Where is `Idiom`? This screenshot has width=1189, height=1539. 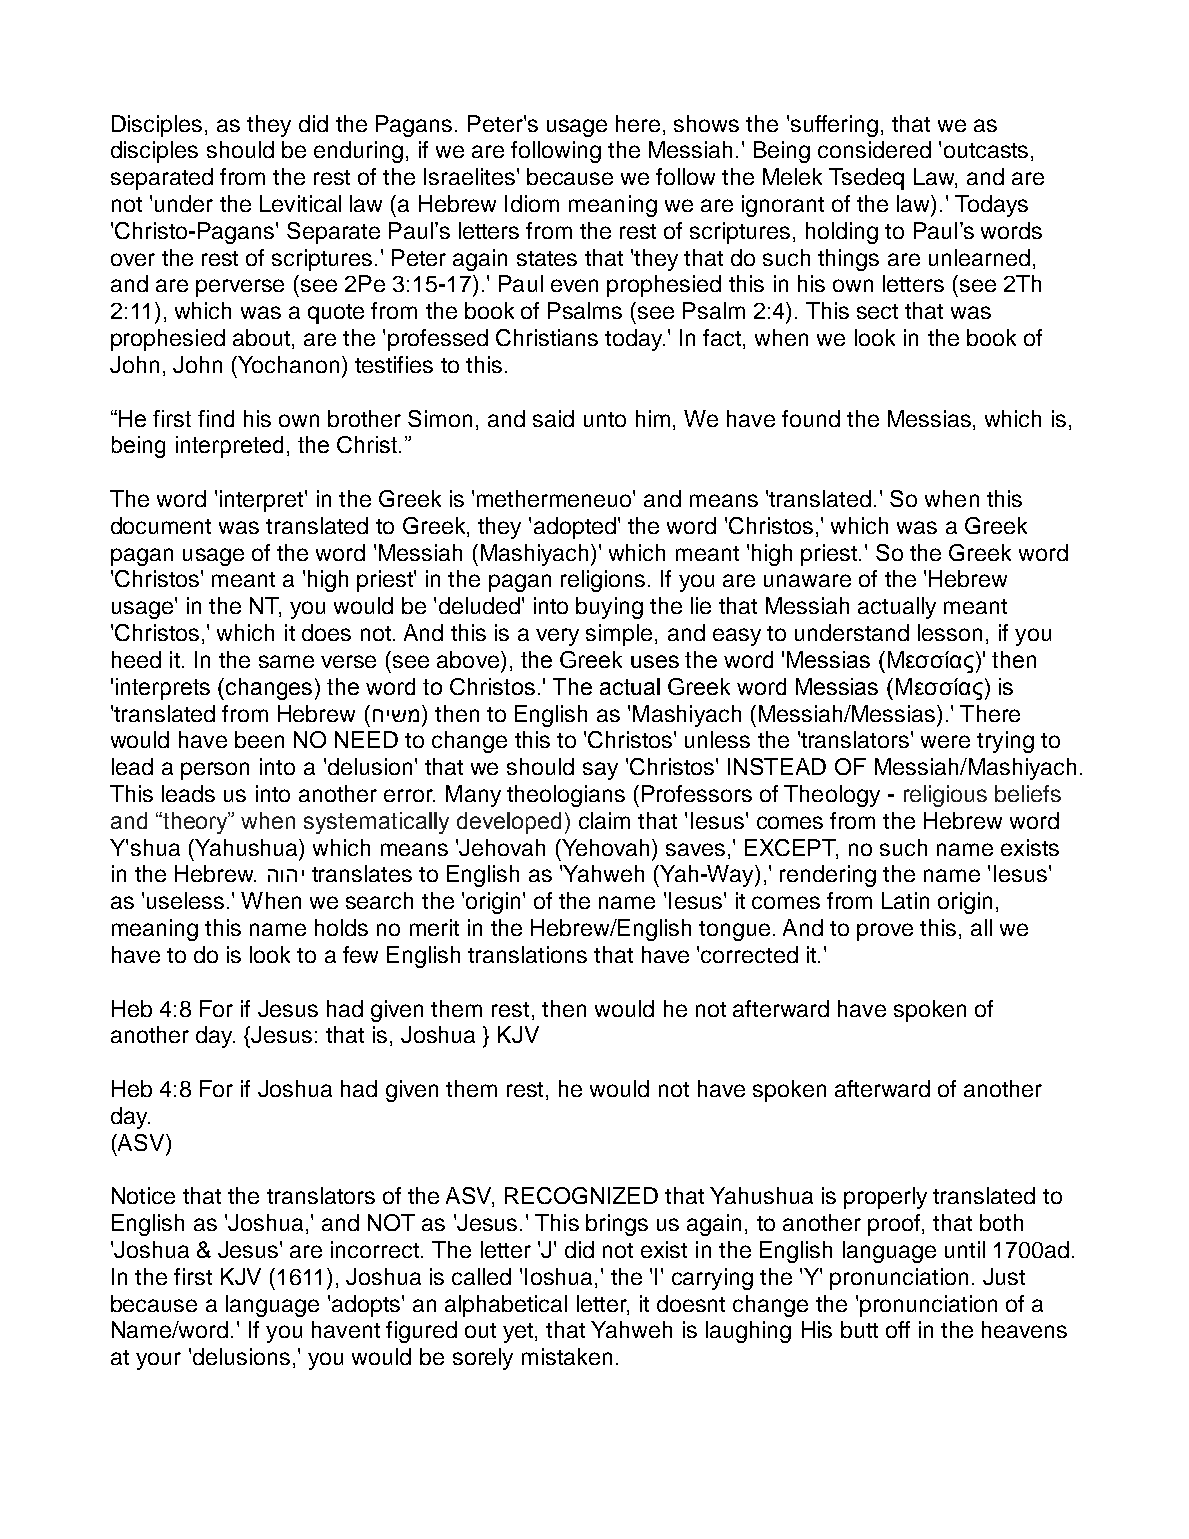 Idiom is located at coordinates (532, 203).
